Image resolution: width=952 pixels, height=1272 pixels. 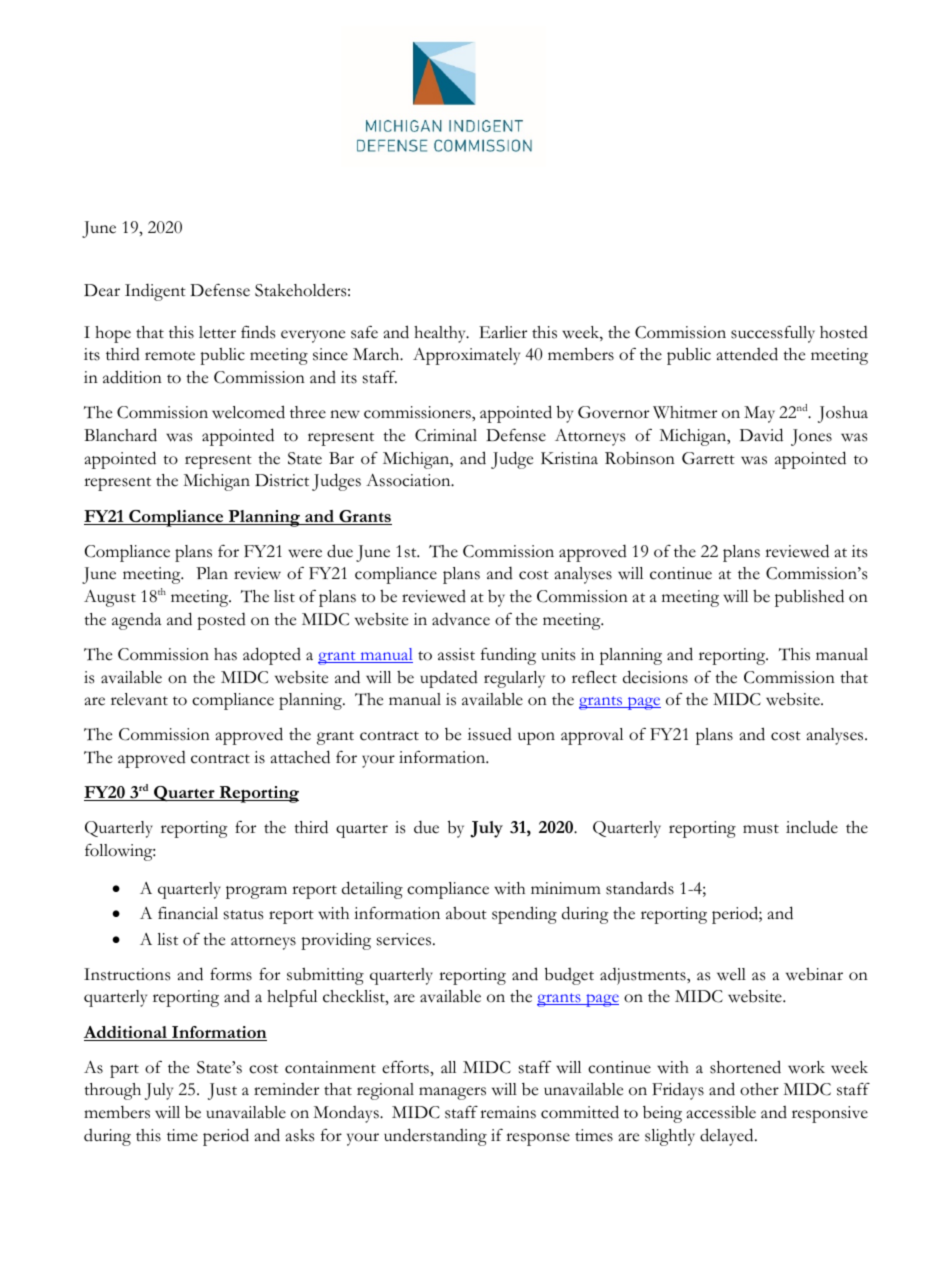 What do you see at coordinates (217, 332) in the page?
I see `letter` at bounding box center [217, 332].
